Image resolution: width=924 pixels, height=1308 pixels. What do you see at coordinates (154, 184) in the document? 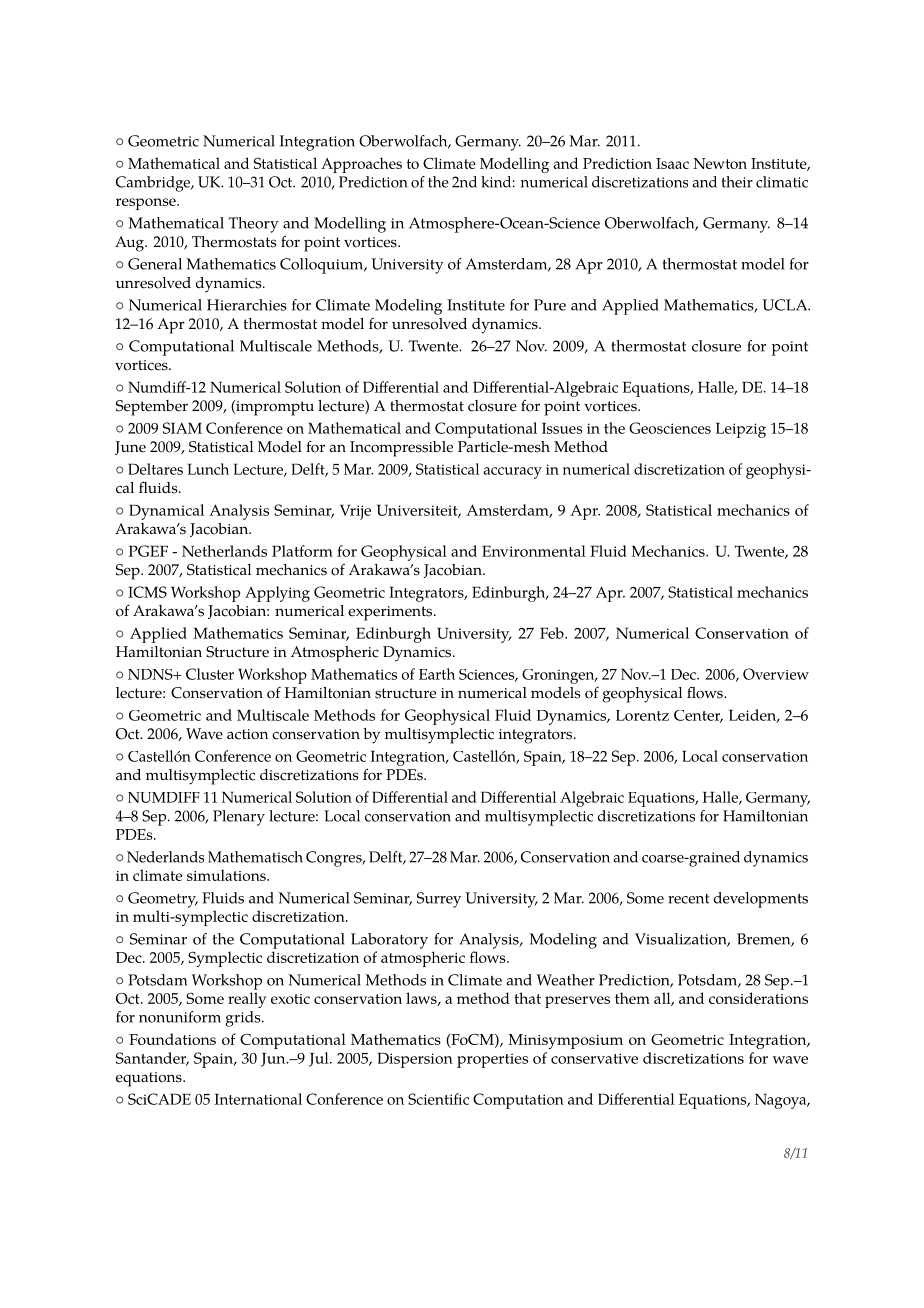
I see `Cambridge` at bounding box center [154, 184].
